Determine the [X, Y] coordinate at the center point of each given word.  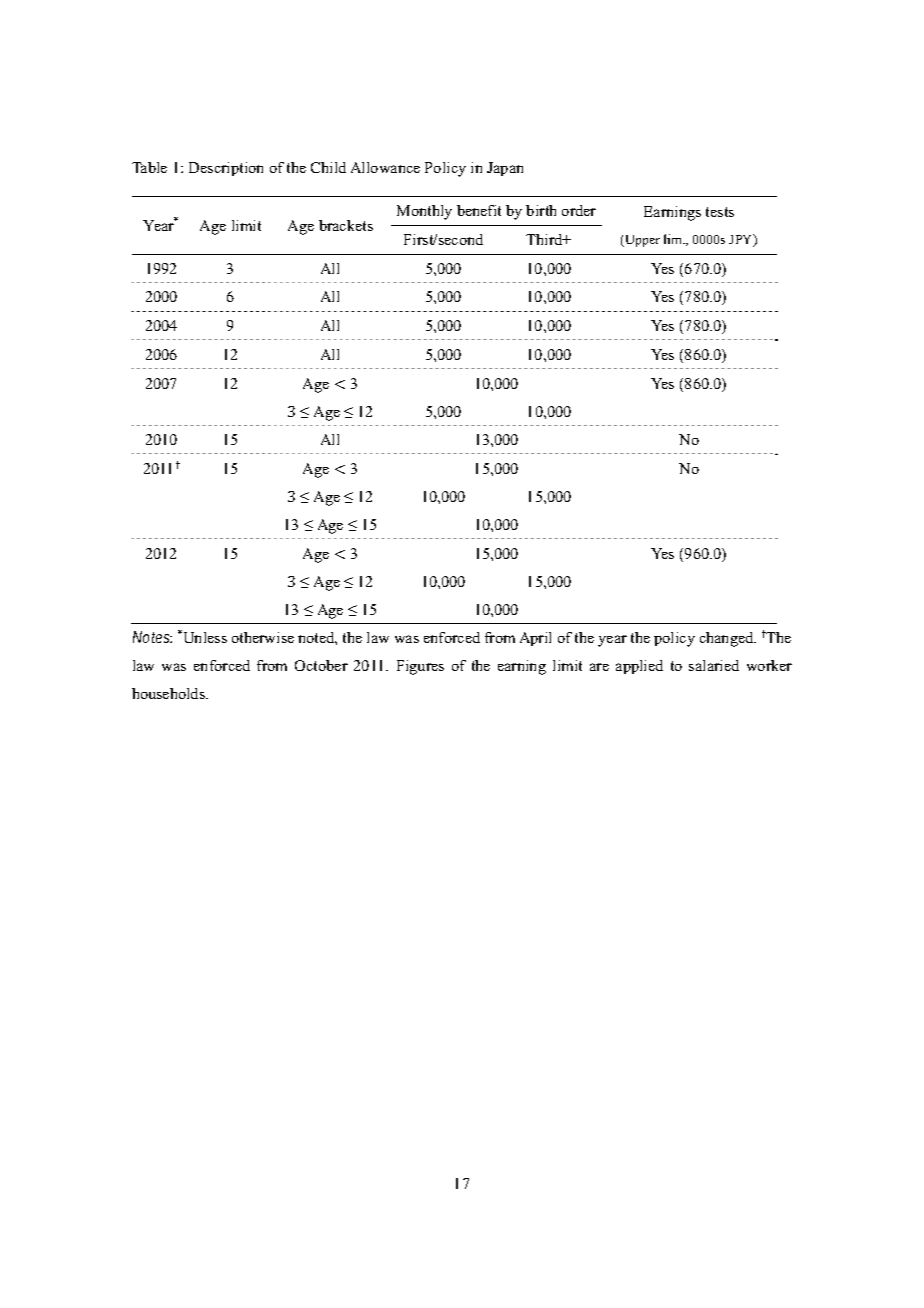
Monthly [424, 212]
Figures [420, 667]
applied [639, 667]
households [169, 693]
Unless [204, 636]
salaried [714, 665]
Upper [641, 241]
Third [545, 239]
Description [226, 169]
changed [728, 639]
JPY [742, 240]
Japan [505, 169]
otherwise [263, 637]
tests [720, 212]
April [535, 639]
